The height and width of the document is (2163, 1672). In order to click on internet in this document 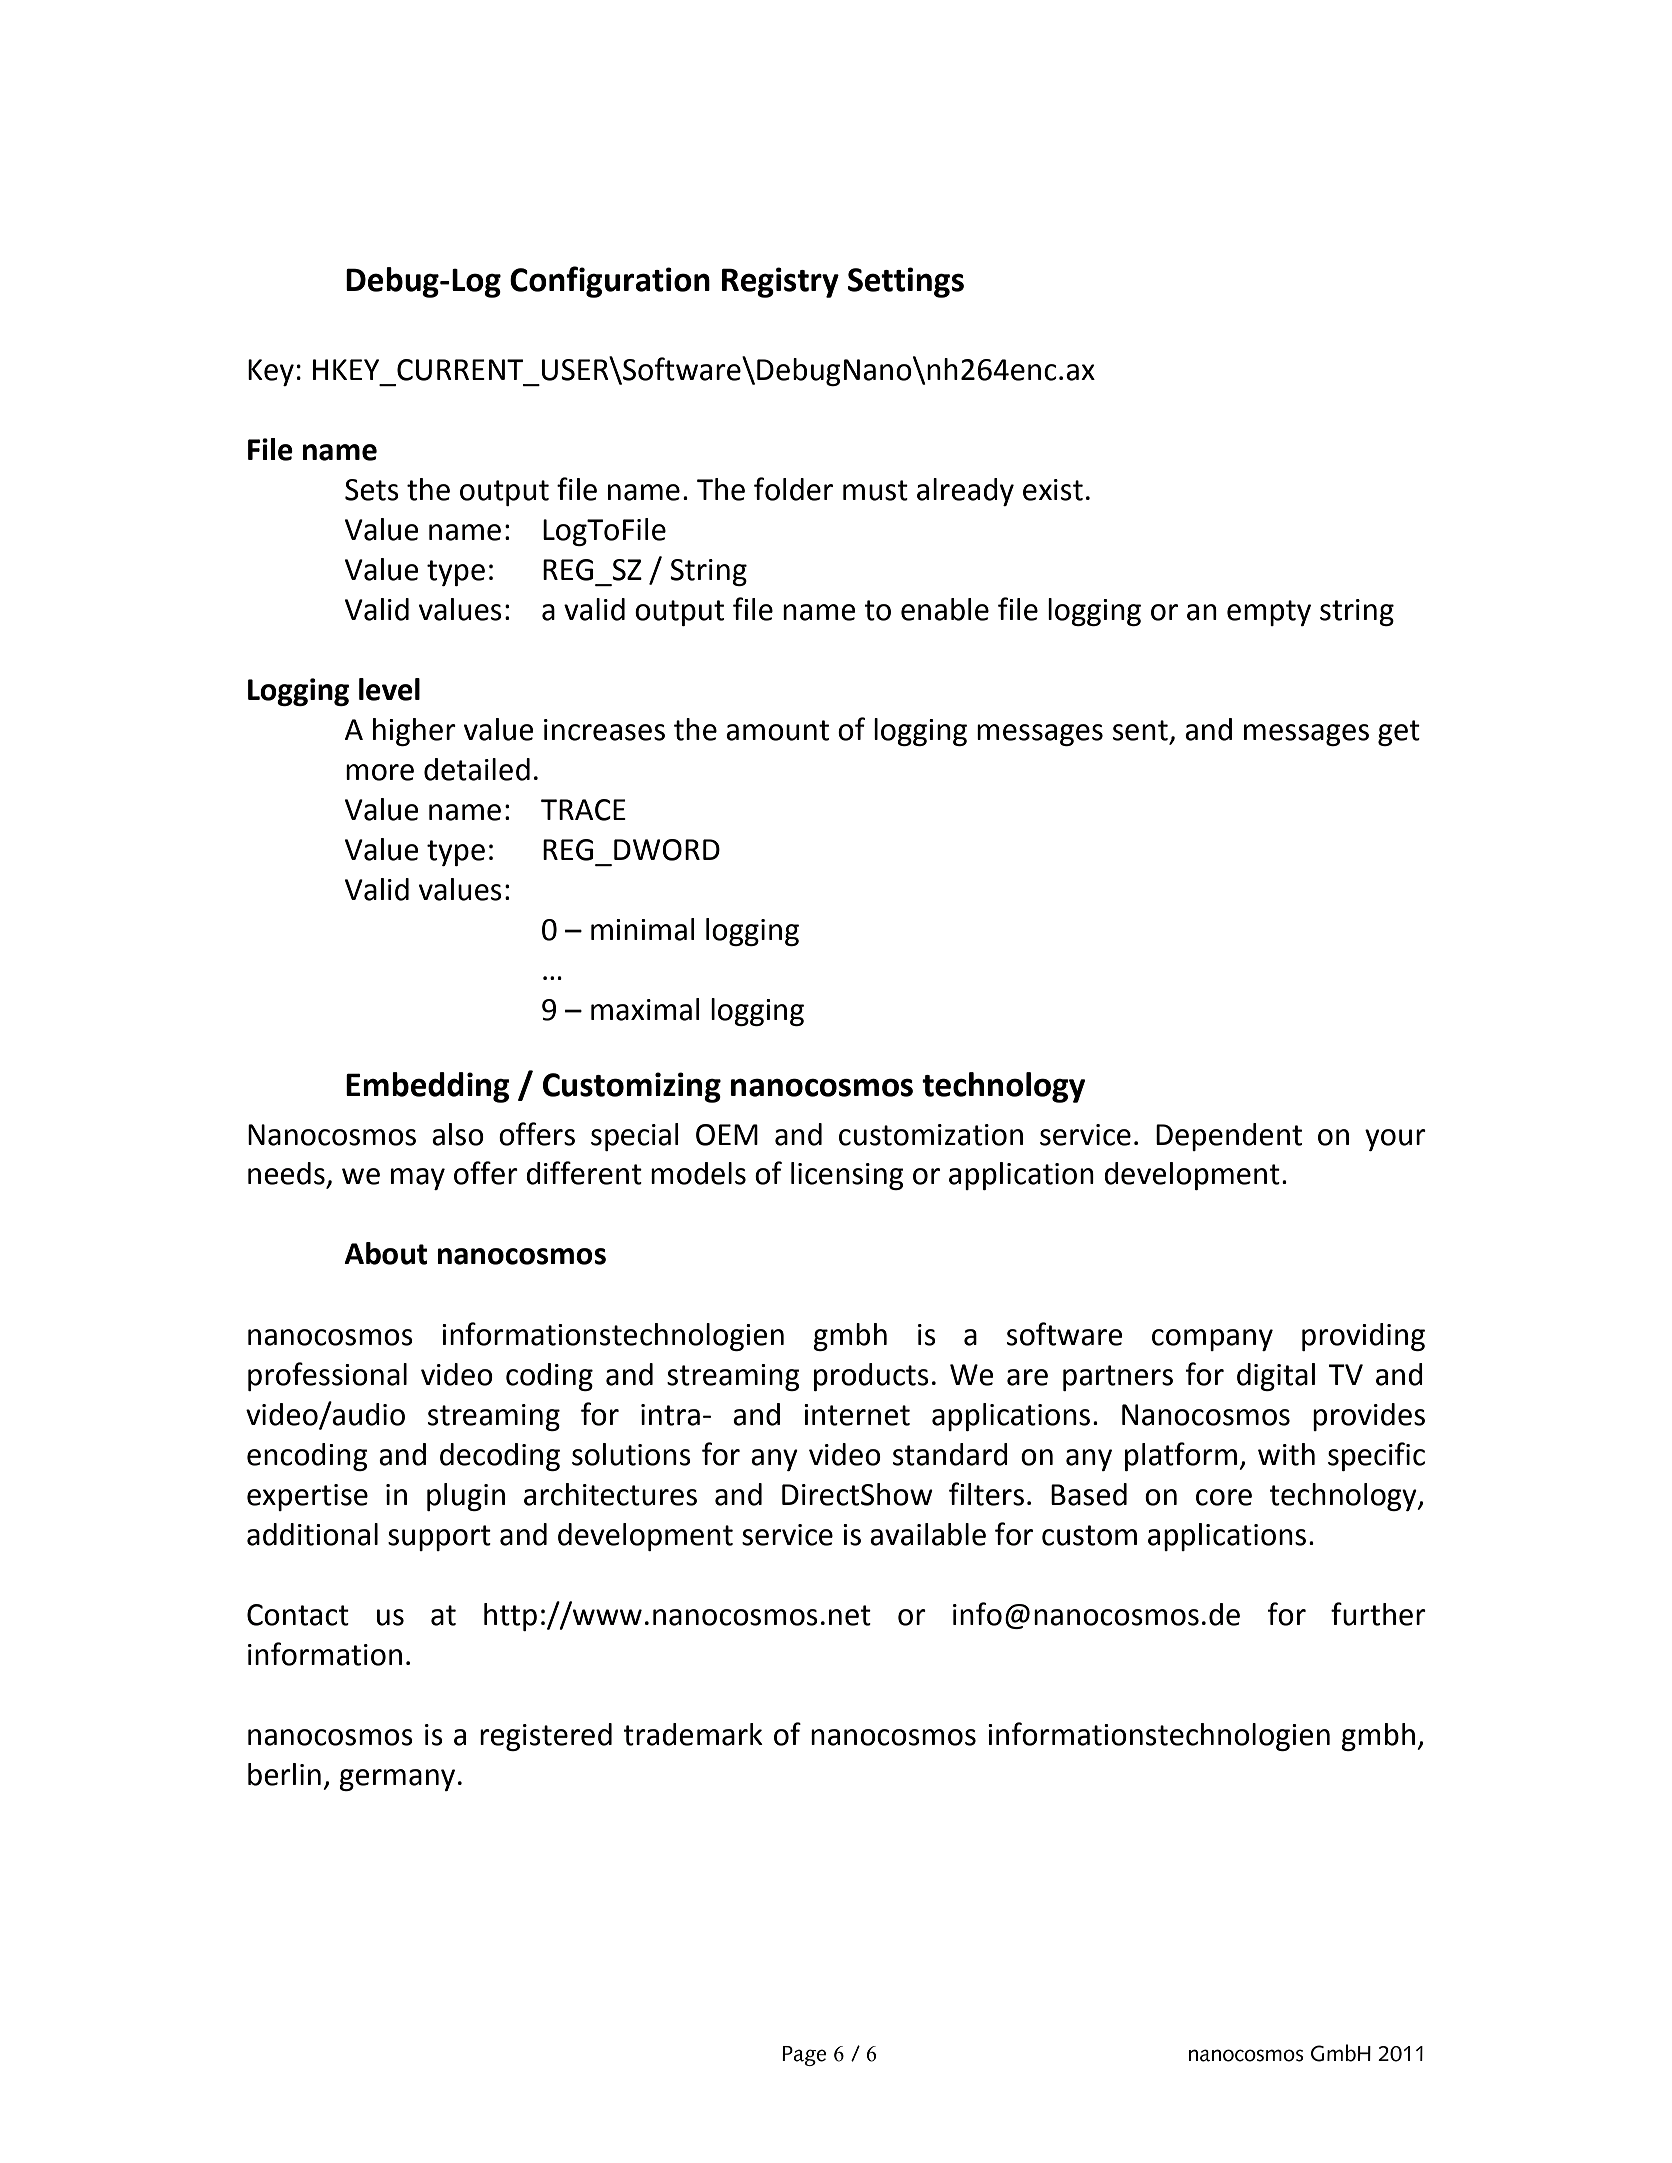, I will do `click(857, 1415)`.
